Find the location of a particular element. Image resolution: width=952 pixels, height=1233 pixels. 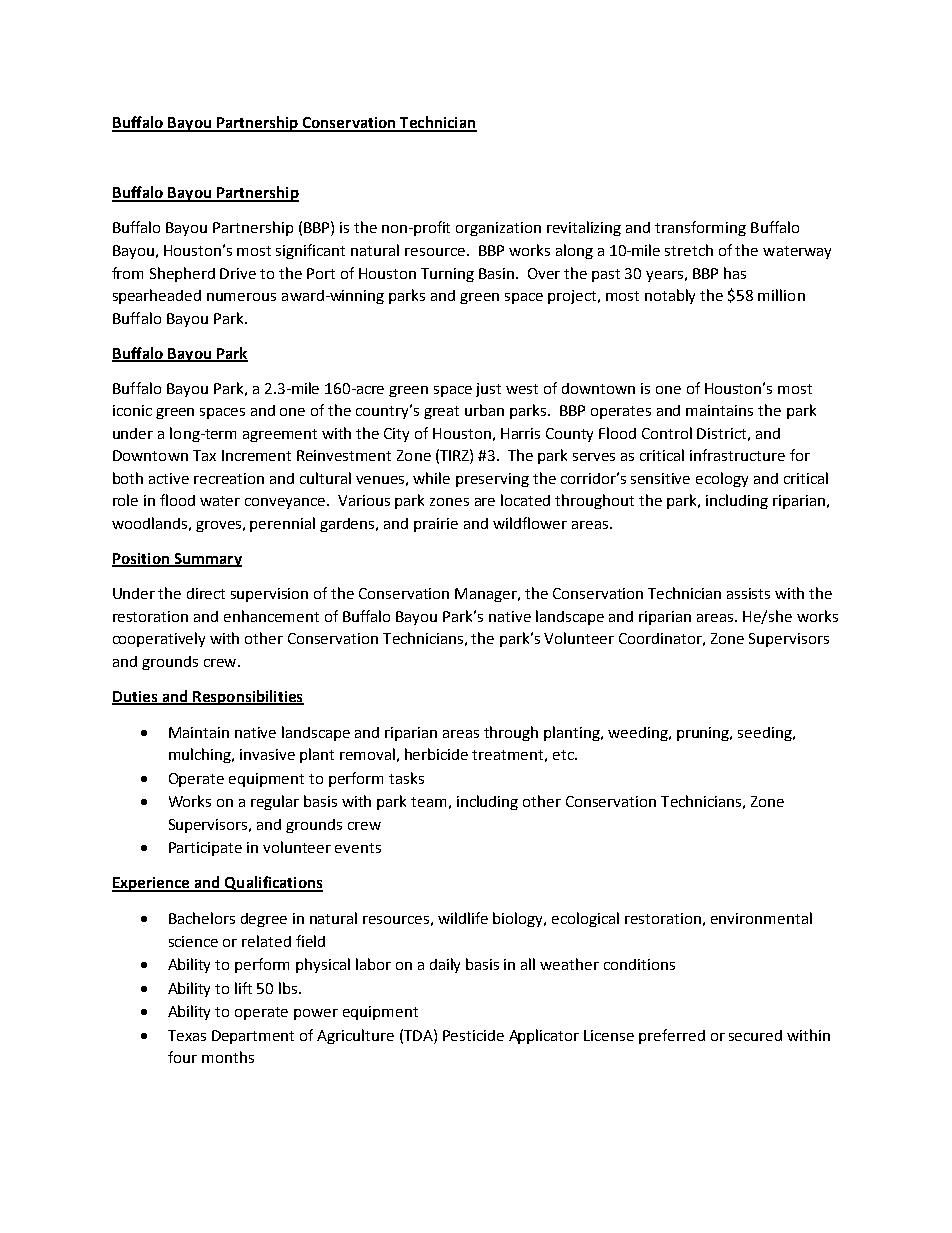

Shepherd is located at coordinates (182, 274).
